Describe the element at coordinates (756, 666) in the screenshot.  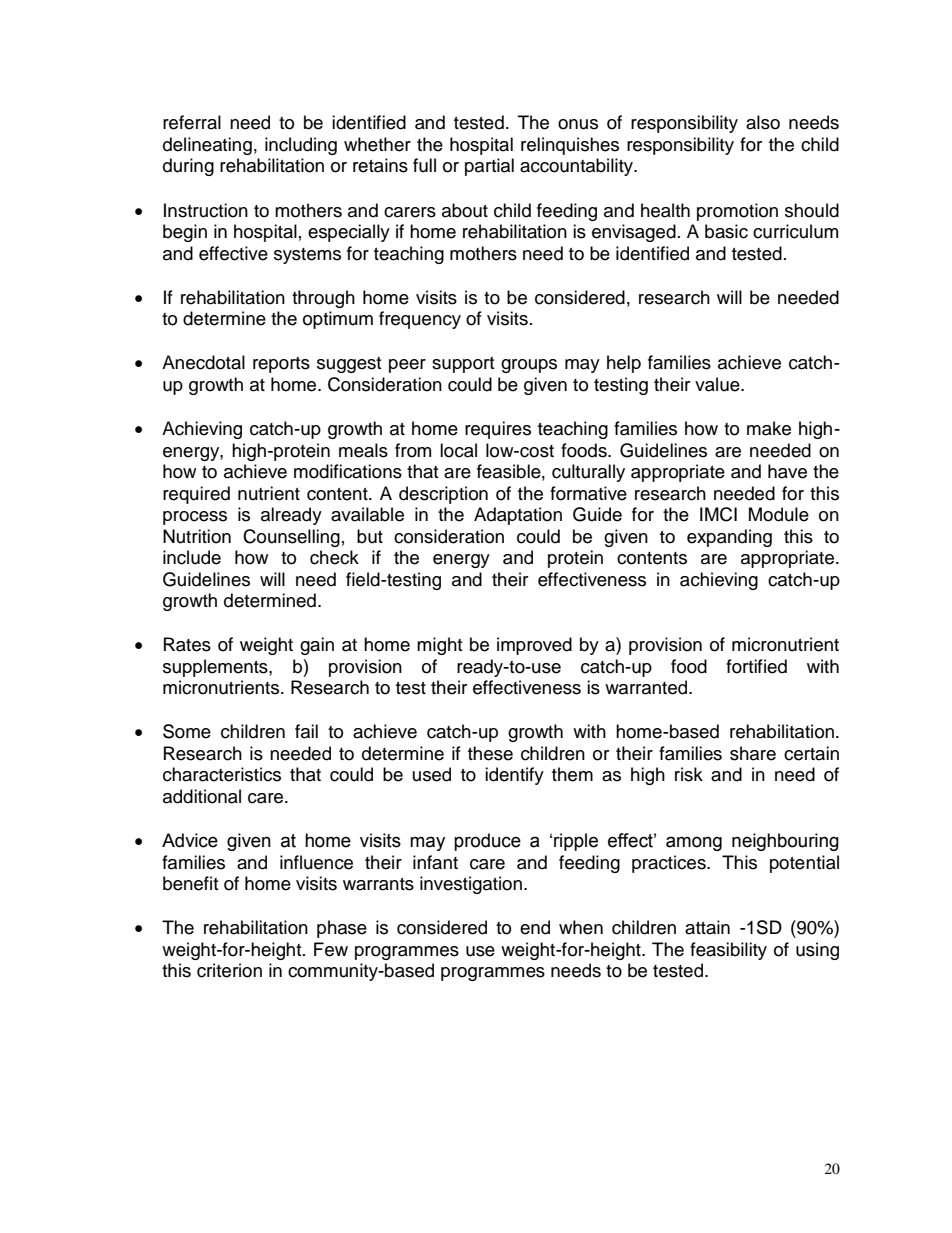
I see `fortified` at that location.
